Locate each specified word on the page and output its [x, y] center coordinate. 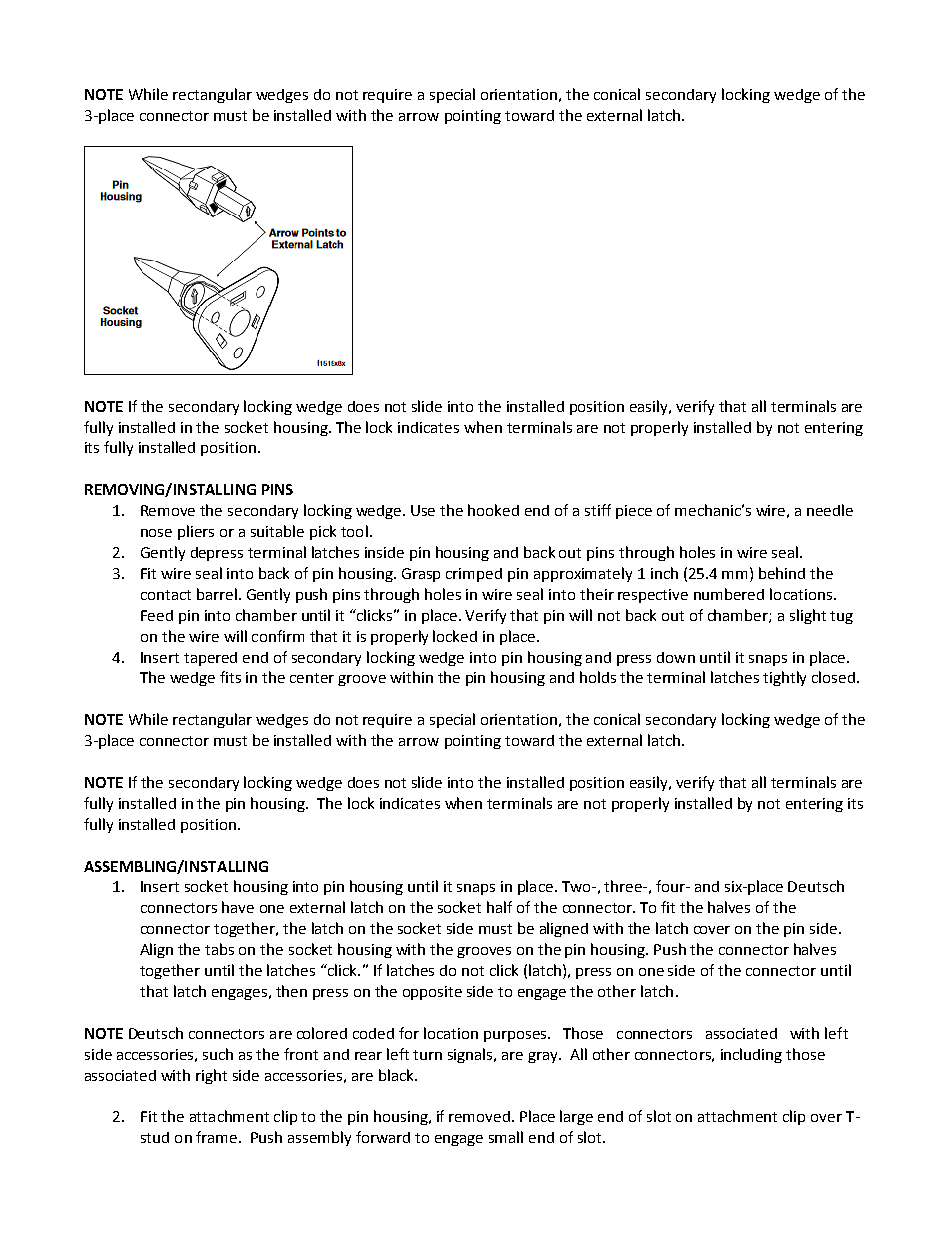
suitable [277, 531]
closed [835, 677]
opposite [432, 993]
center [312, 678]
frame [218, 1137]
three [624, 886]
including [751, 1055]
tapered [210, 659]
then [291, 991]
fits [230, 677]
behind [782, 573]
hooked [493, 510]
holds [598, 677]
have [238, 907]
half [499, 907]
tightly [784, 678]
